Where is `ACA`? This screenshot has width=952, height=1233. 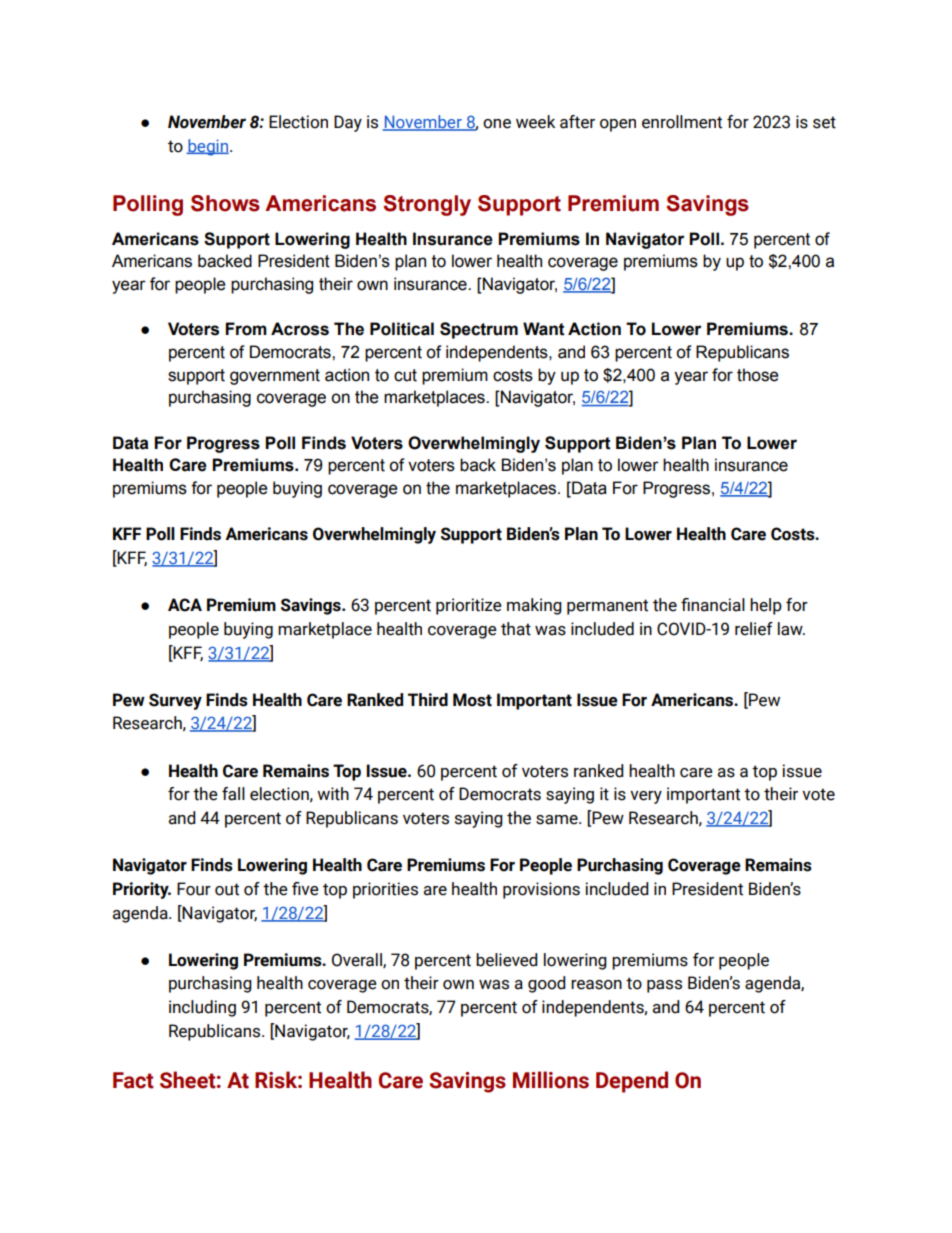 ACA is located at coordinates (185, 605).
